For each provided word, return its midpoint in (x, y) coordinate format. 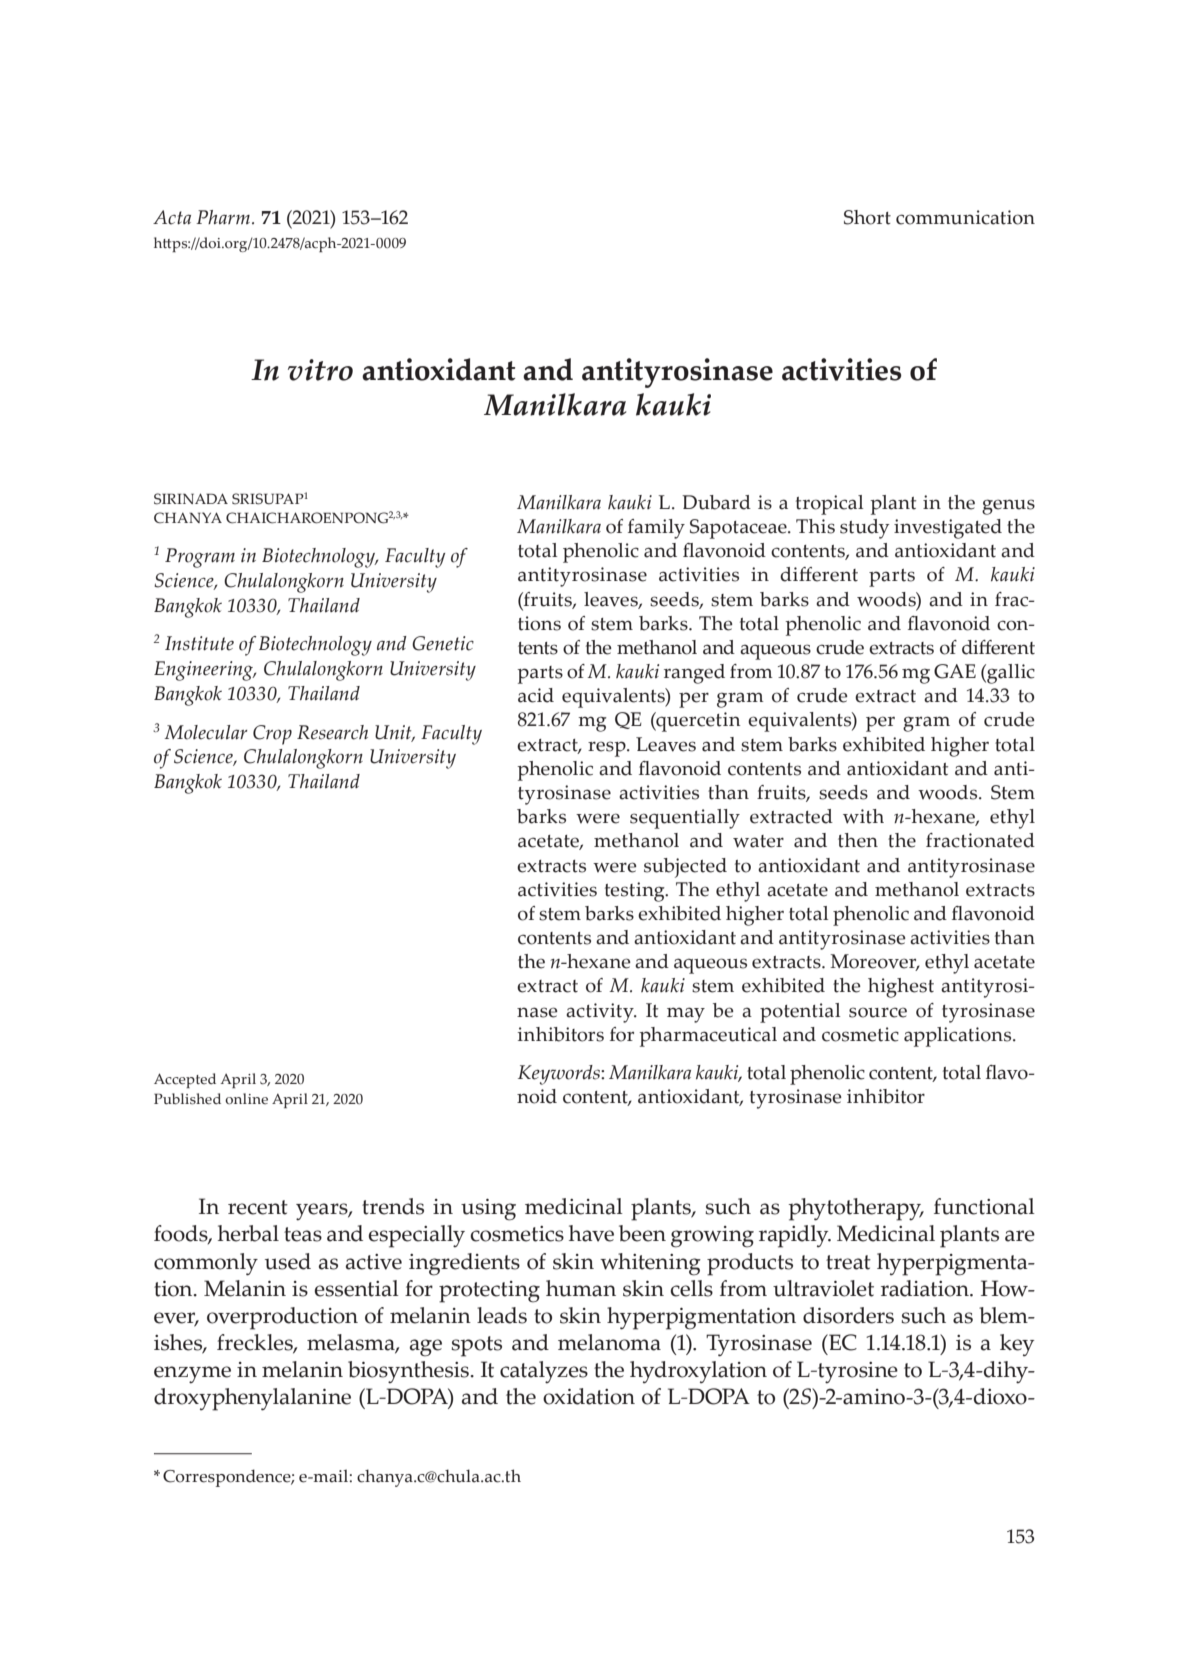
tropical (829, 505)
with (863, 816)
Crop (272, 735)
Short (867, 217)
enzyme (192, 1375)
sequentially (685, 819)
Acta (172, 217)
